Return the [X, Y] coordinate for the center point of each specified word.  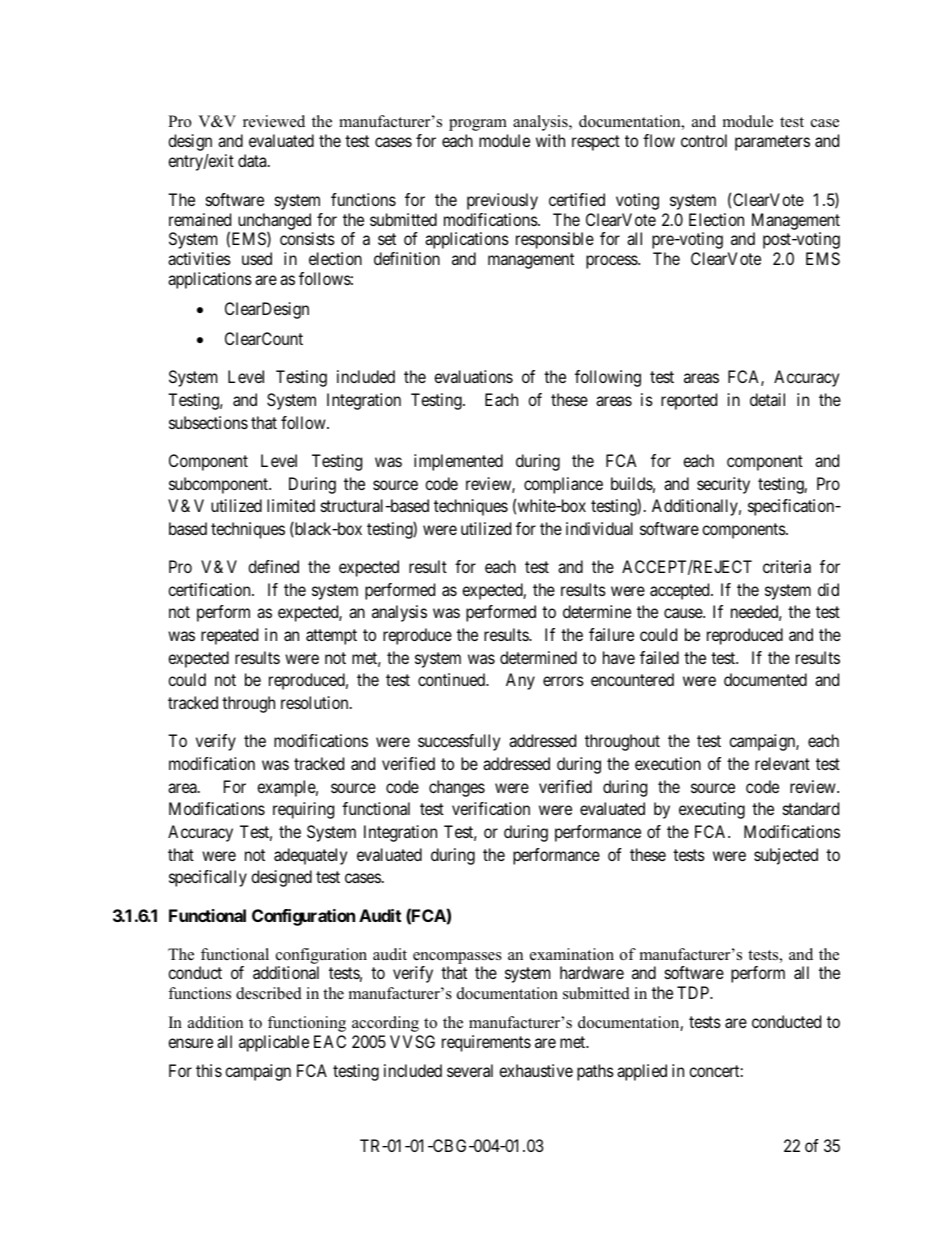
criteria [787, 566]
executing [712, 810]
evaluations [473, 376]
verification [491, 808]
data [253, 160]
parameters [772, 143]
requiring [303, 810]
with [550, 140]
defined [273, 566]
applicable [274, 1043]
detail [767, 399]
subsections [208, 422]
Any [520, 681]
